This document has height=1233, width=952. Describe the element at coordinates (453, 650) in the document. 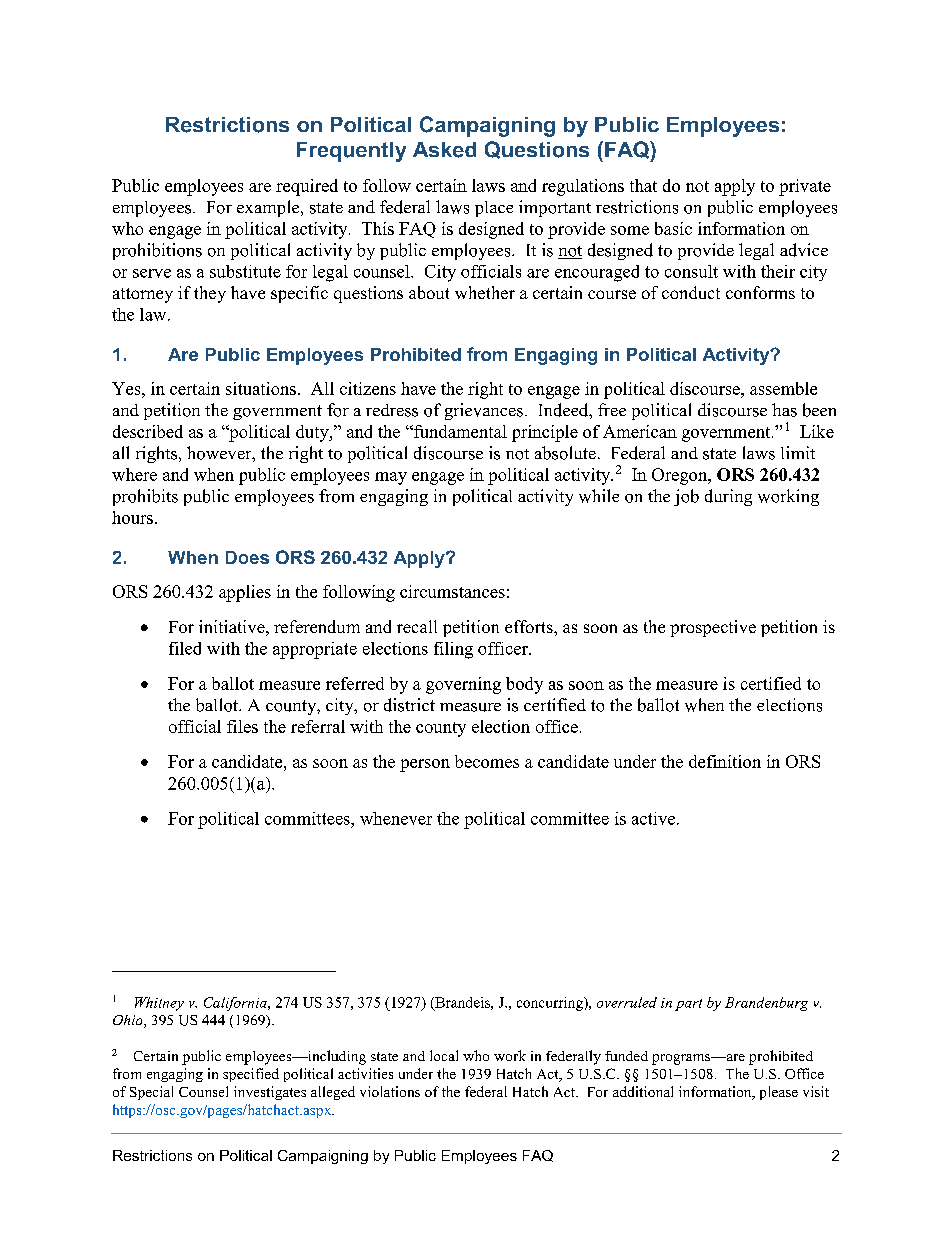

I see `filing` at that location.
